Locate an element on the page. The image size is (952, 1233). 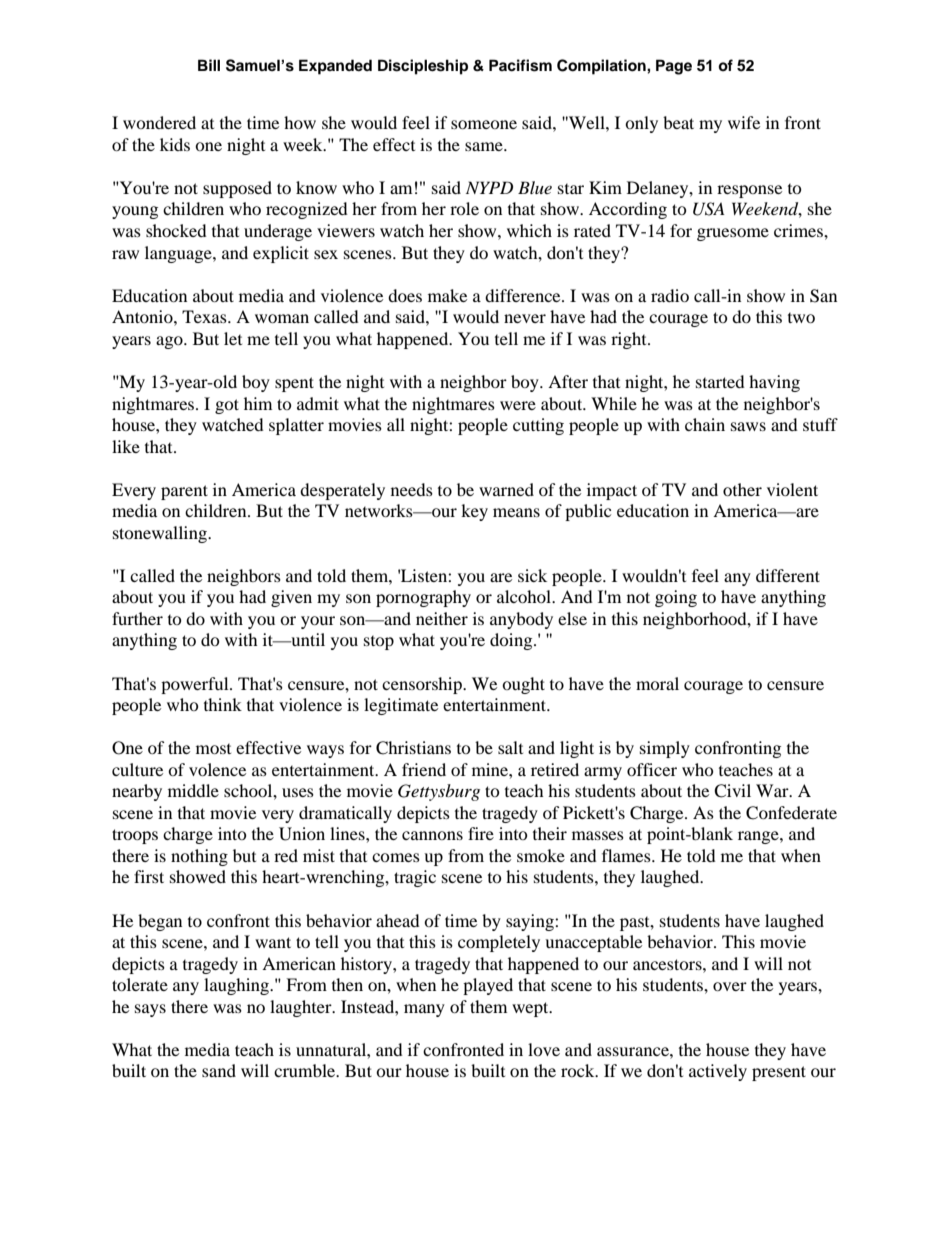
sand is located at coordinates (219, 1070).
